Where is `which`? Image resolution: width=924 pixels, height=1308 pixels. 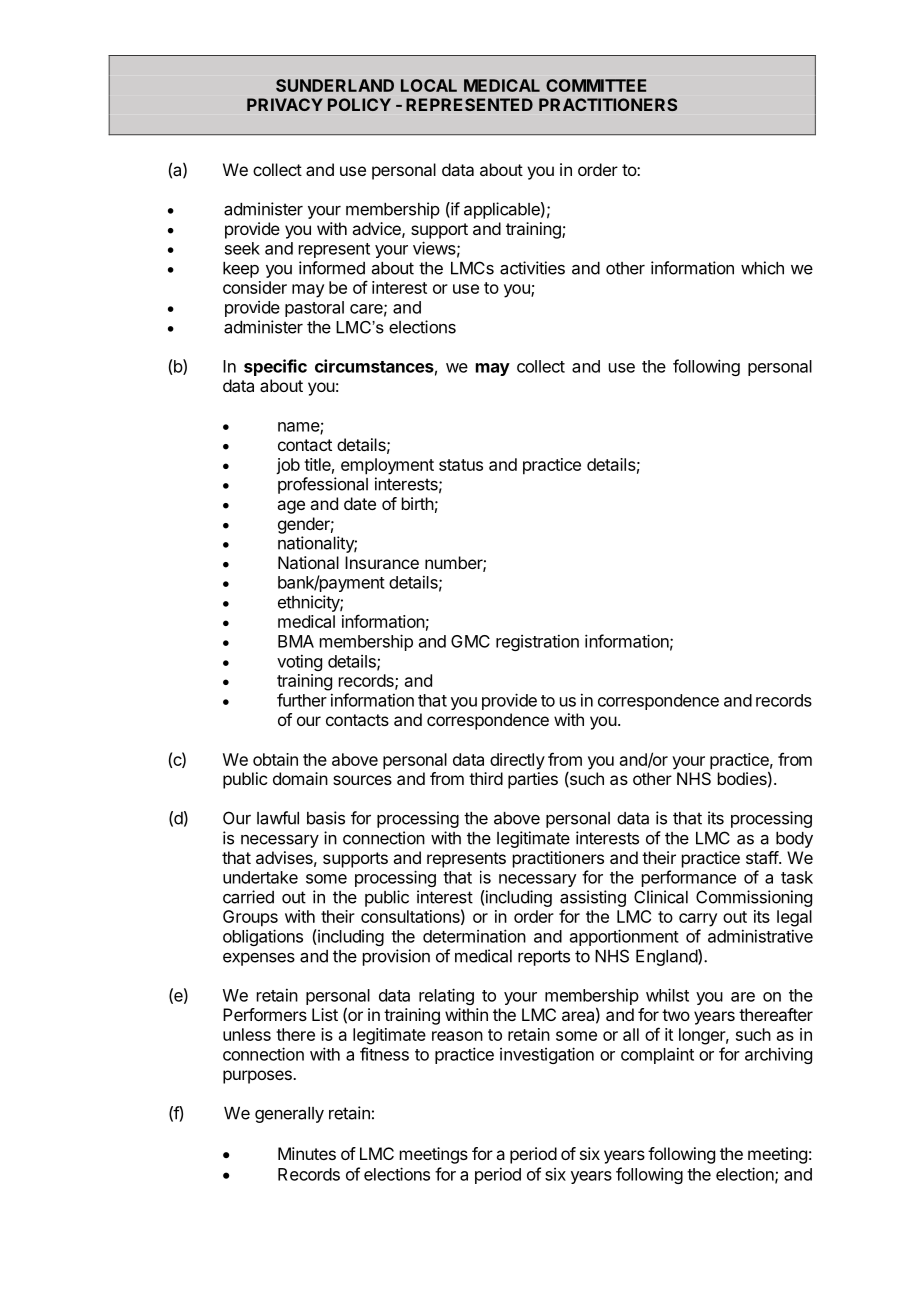
which is located at coordinates (762, 268).
